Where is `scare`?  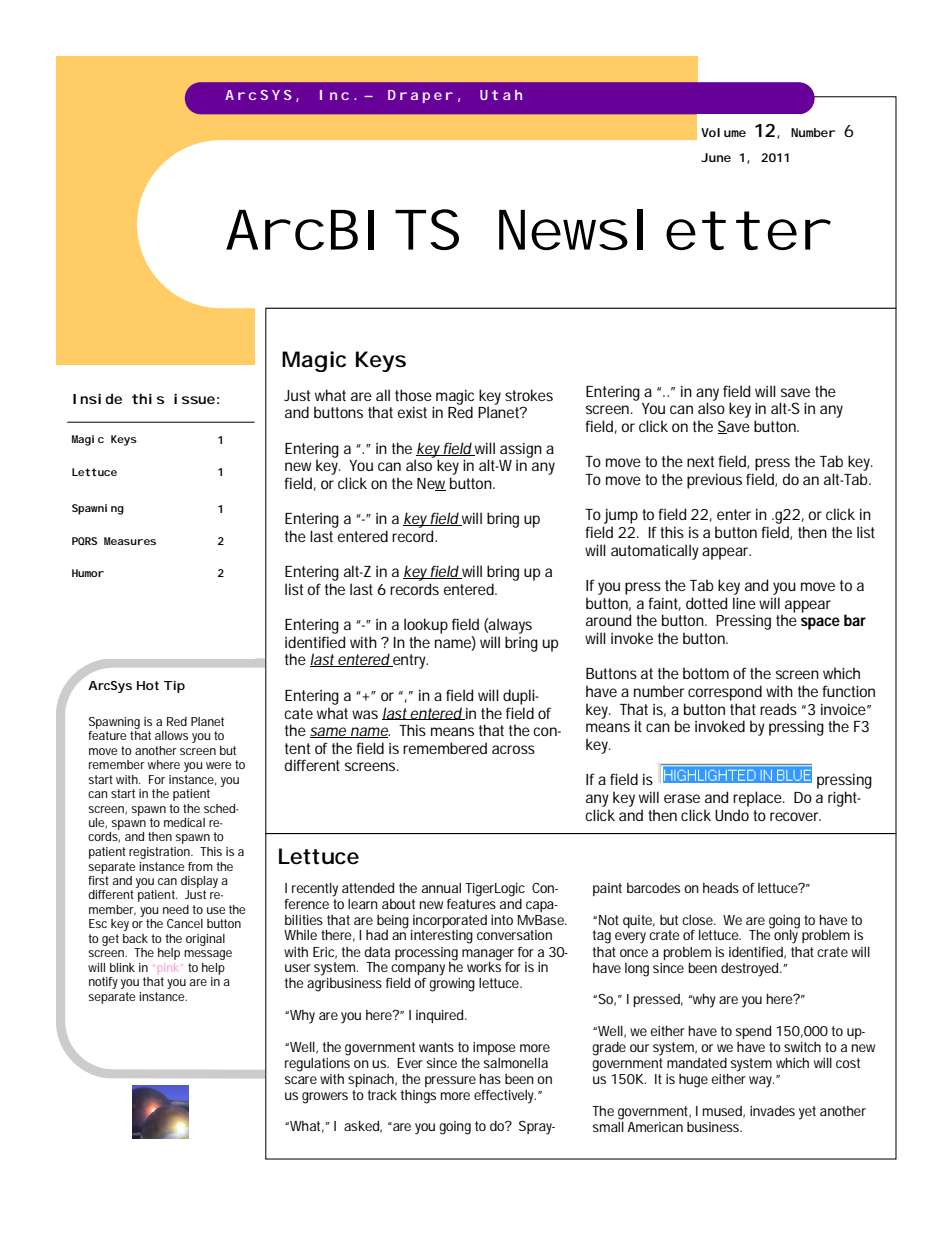
scare is located at coordinates (301, 1080).
